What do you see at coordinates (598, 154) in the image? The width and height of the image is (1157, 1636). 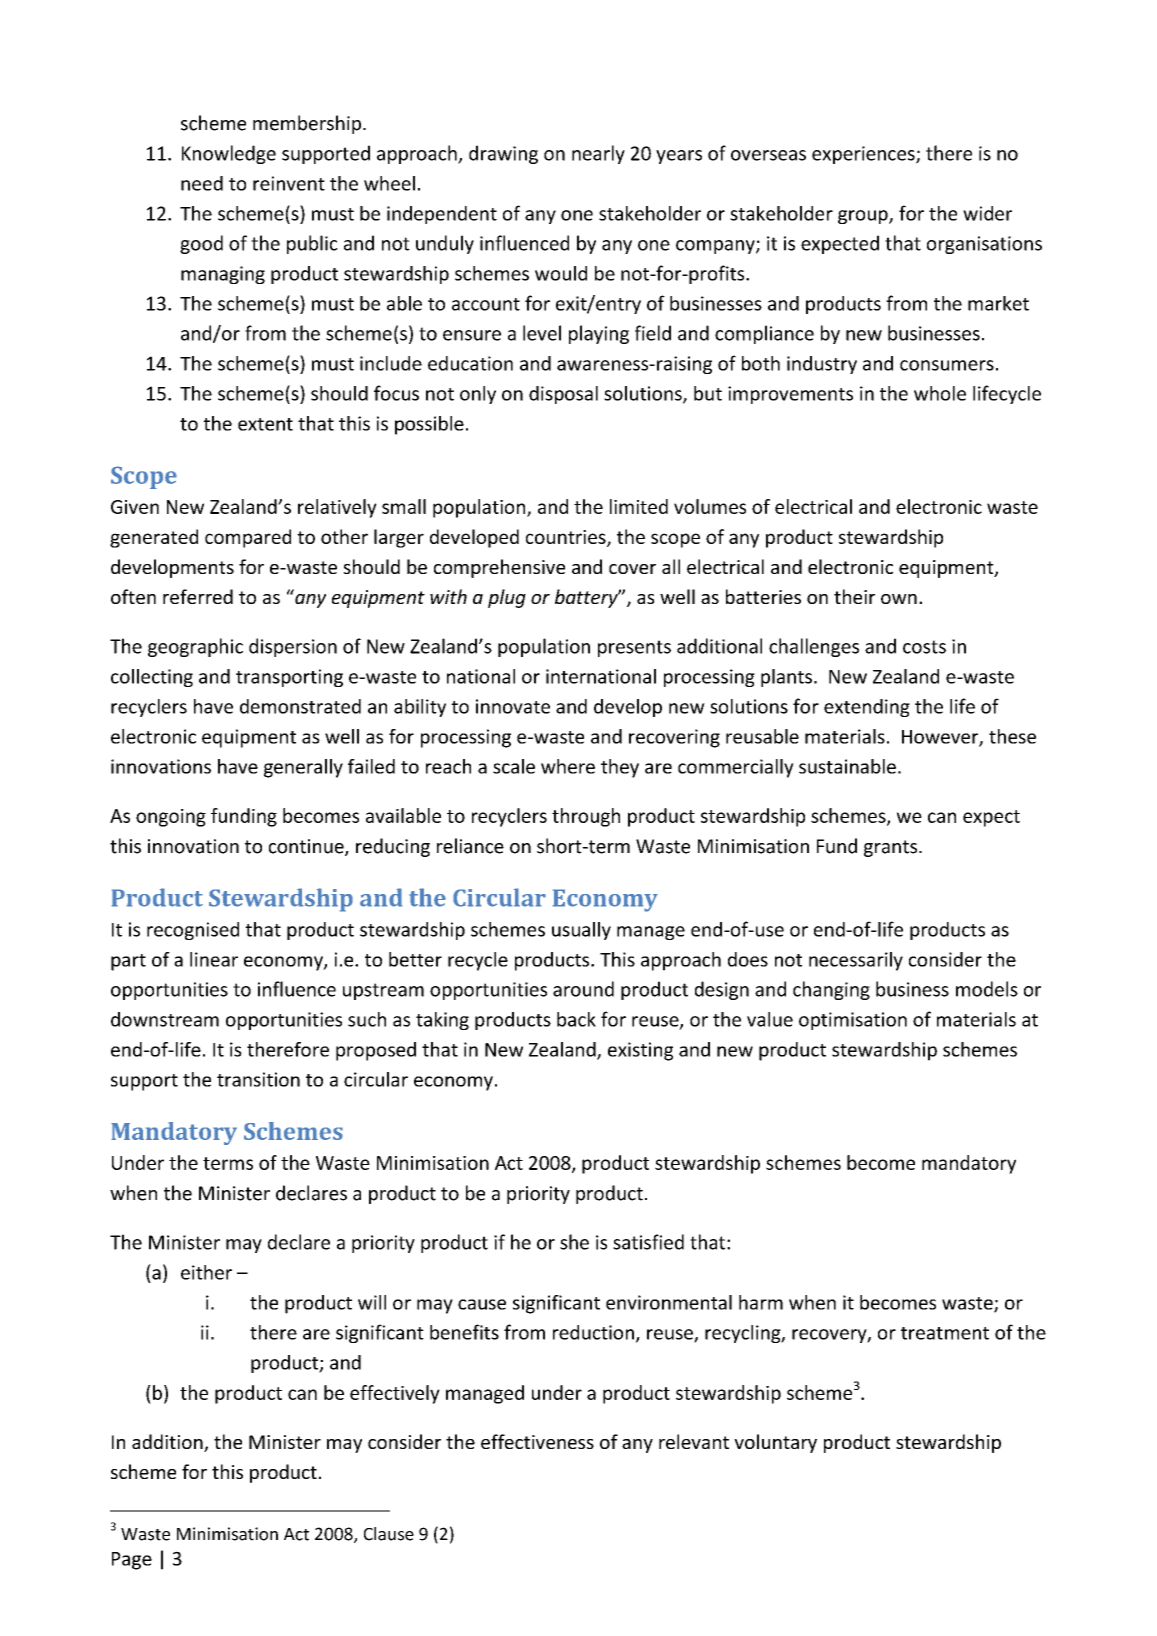 I see `nearly` at bounding box center [598, 154].
